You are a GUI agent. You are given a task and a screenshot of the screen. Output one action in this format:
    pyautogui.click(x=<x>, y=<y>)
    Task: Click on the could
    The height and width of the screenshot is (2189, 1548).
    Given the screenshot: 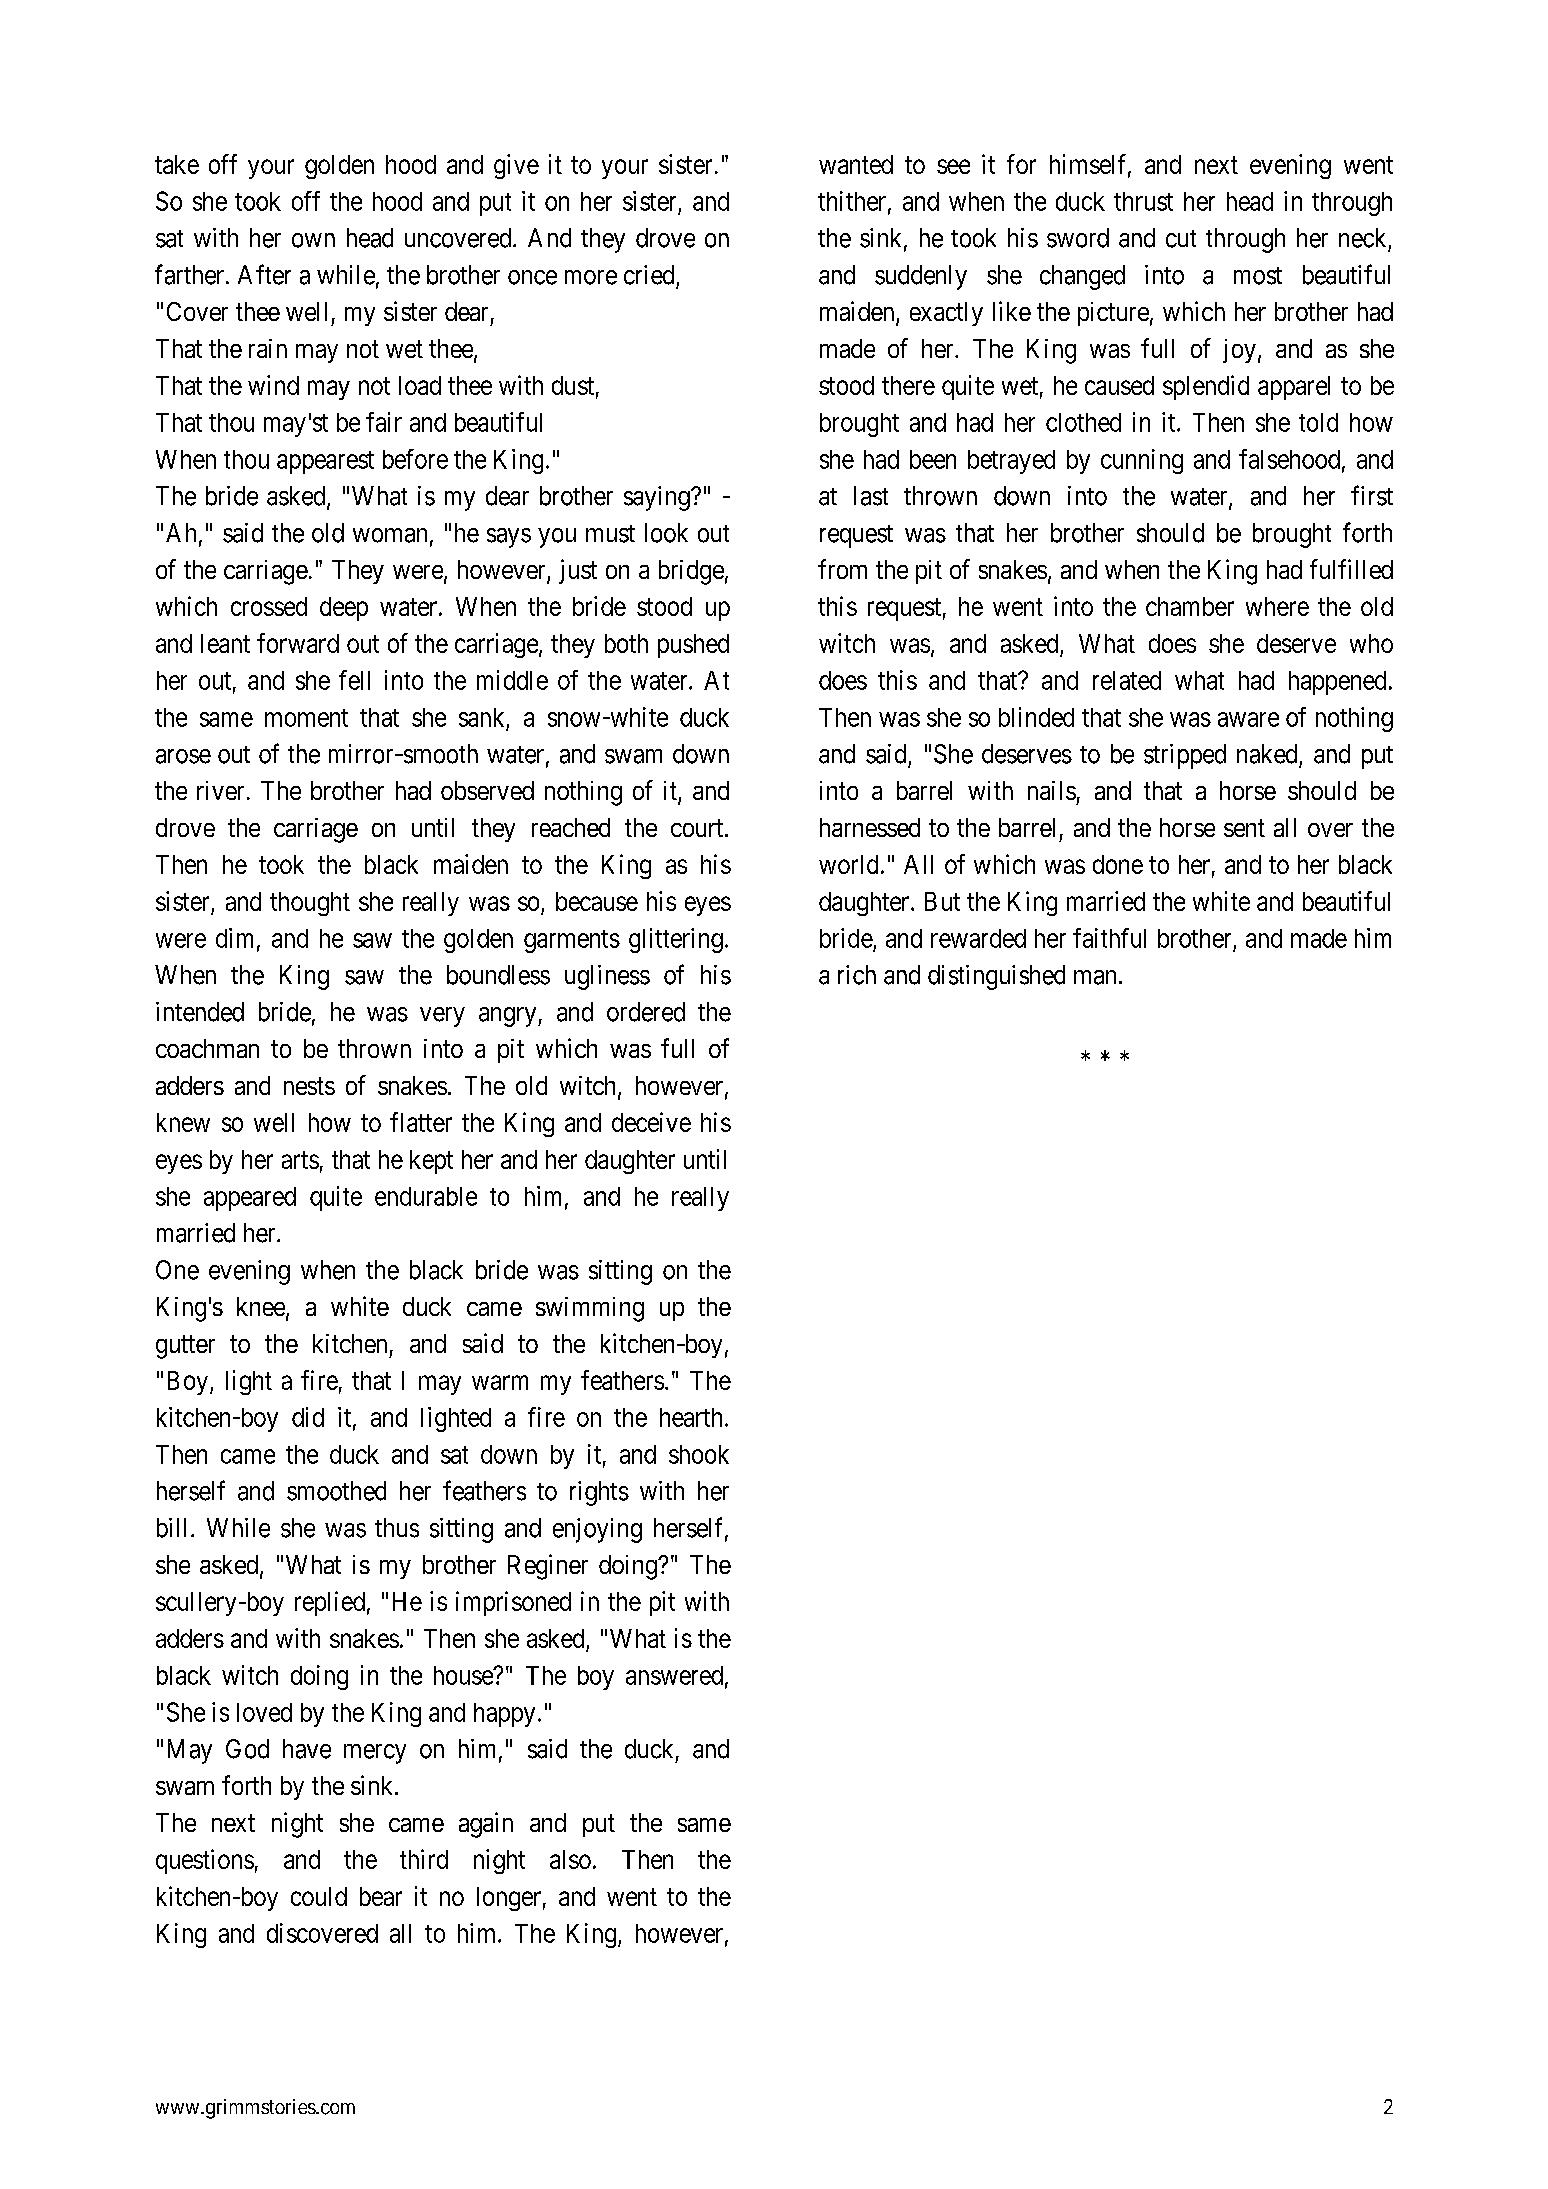 What is the action you would take?
    pyautogui.click(x=319, y=1896)
